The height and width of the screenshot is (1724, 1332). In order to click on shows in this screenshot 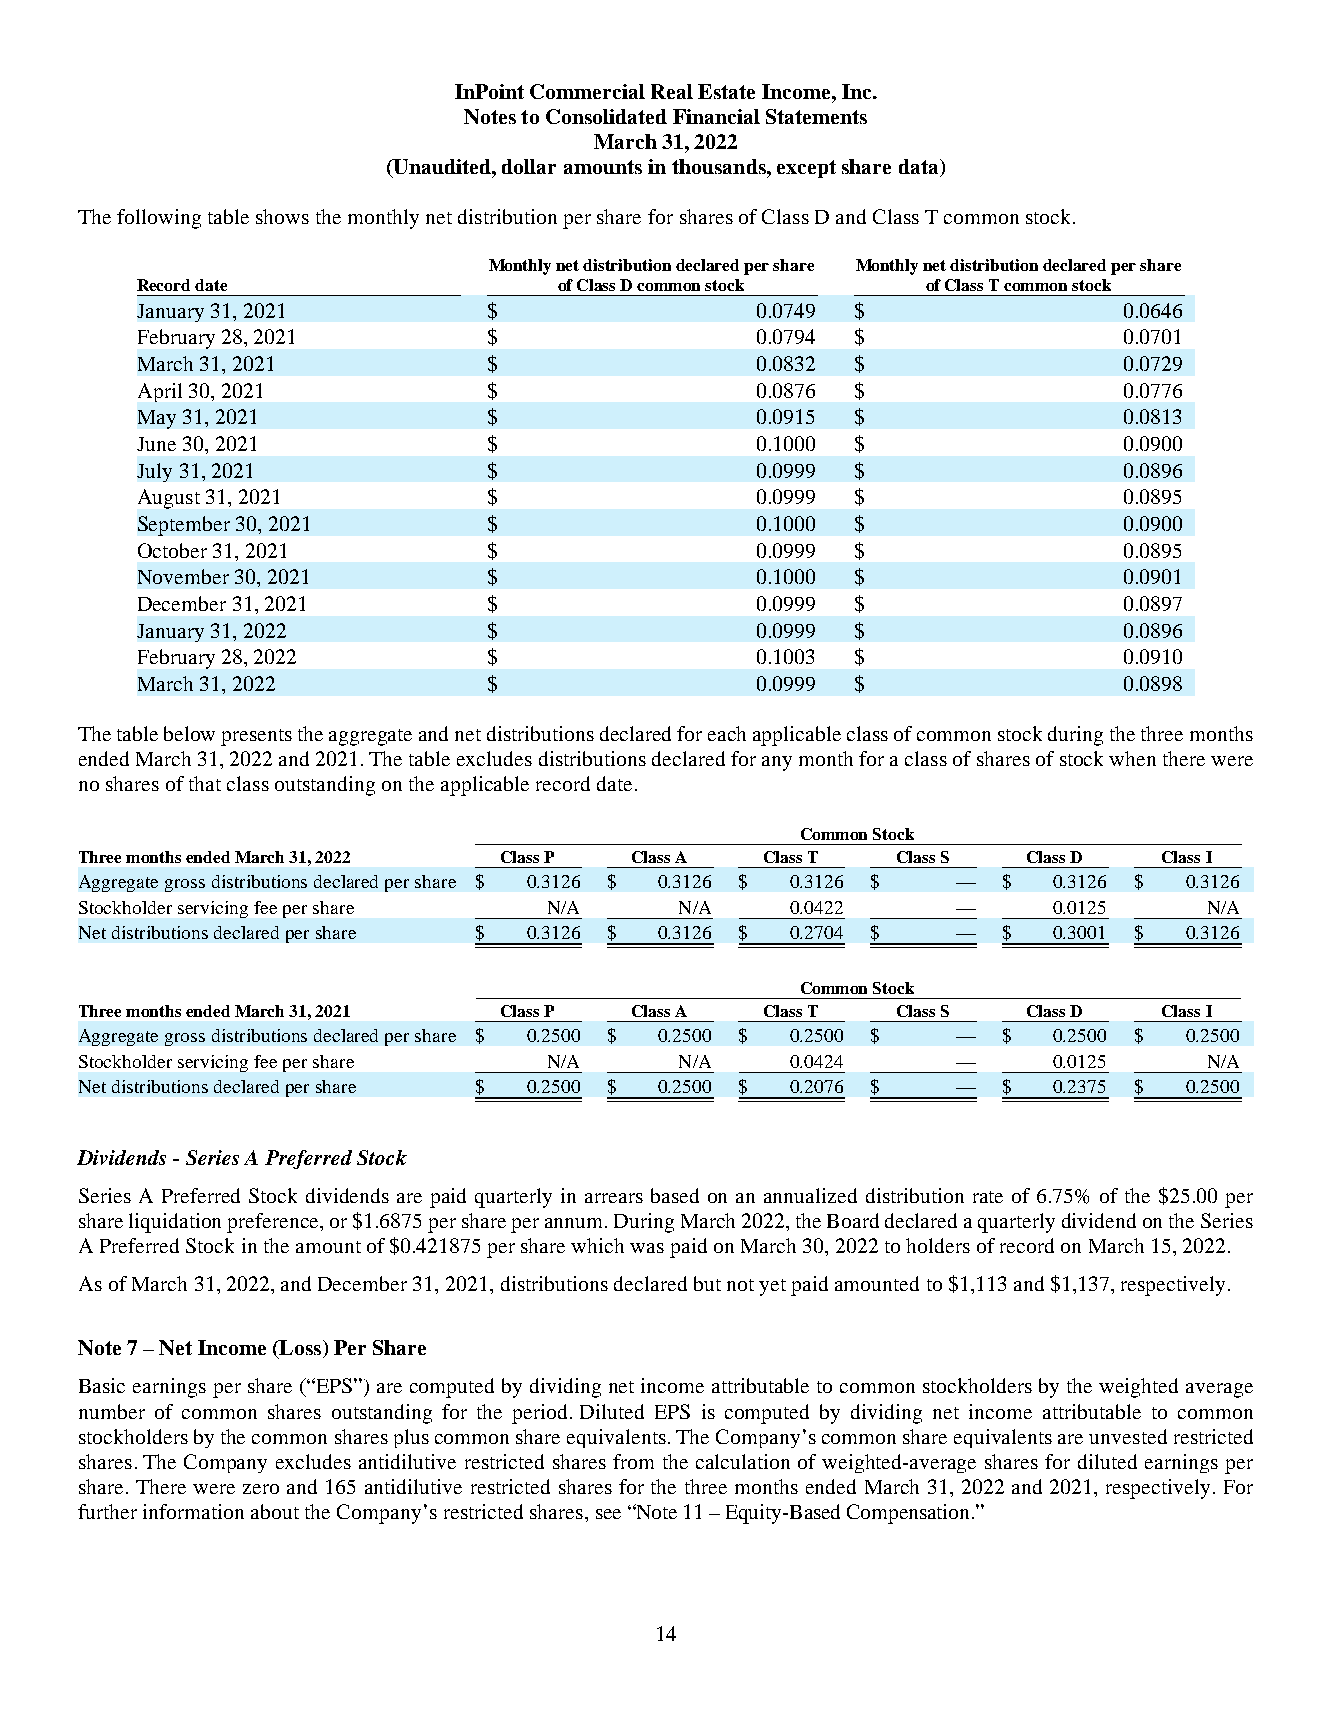, I will do `click(282, 216)`.
